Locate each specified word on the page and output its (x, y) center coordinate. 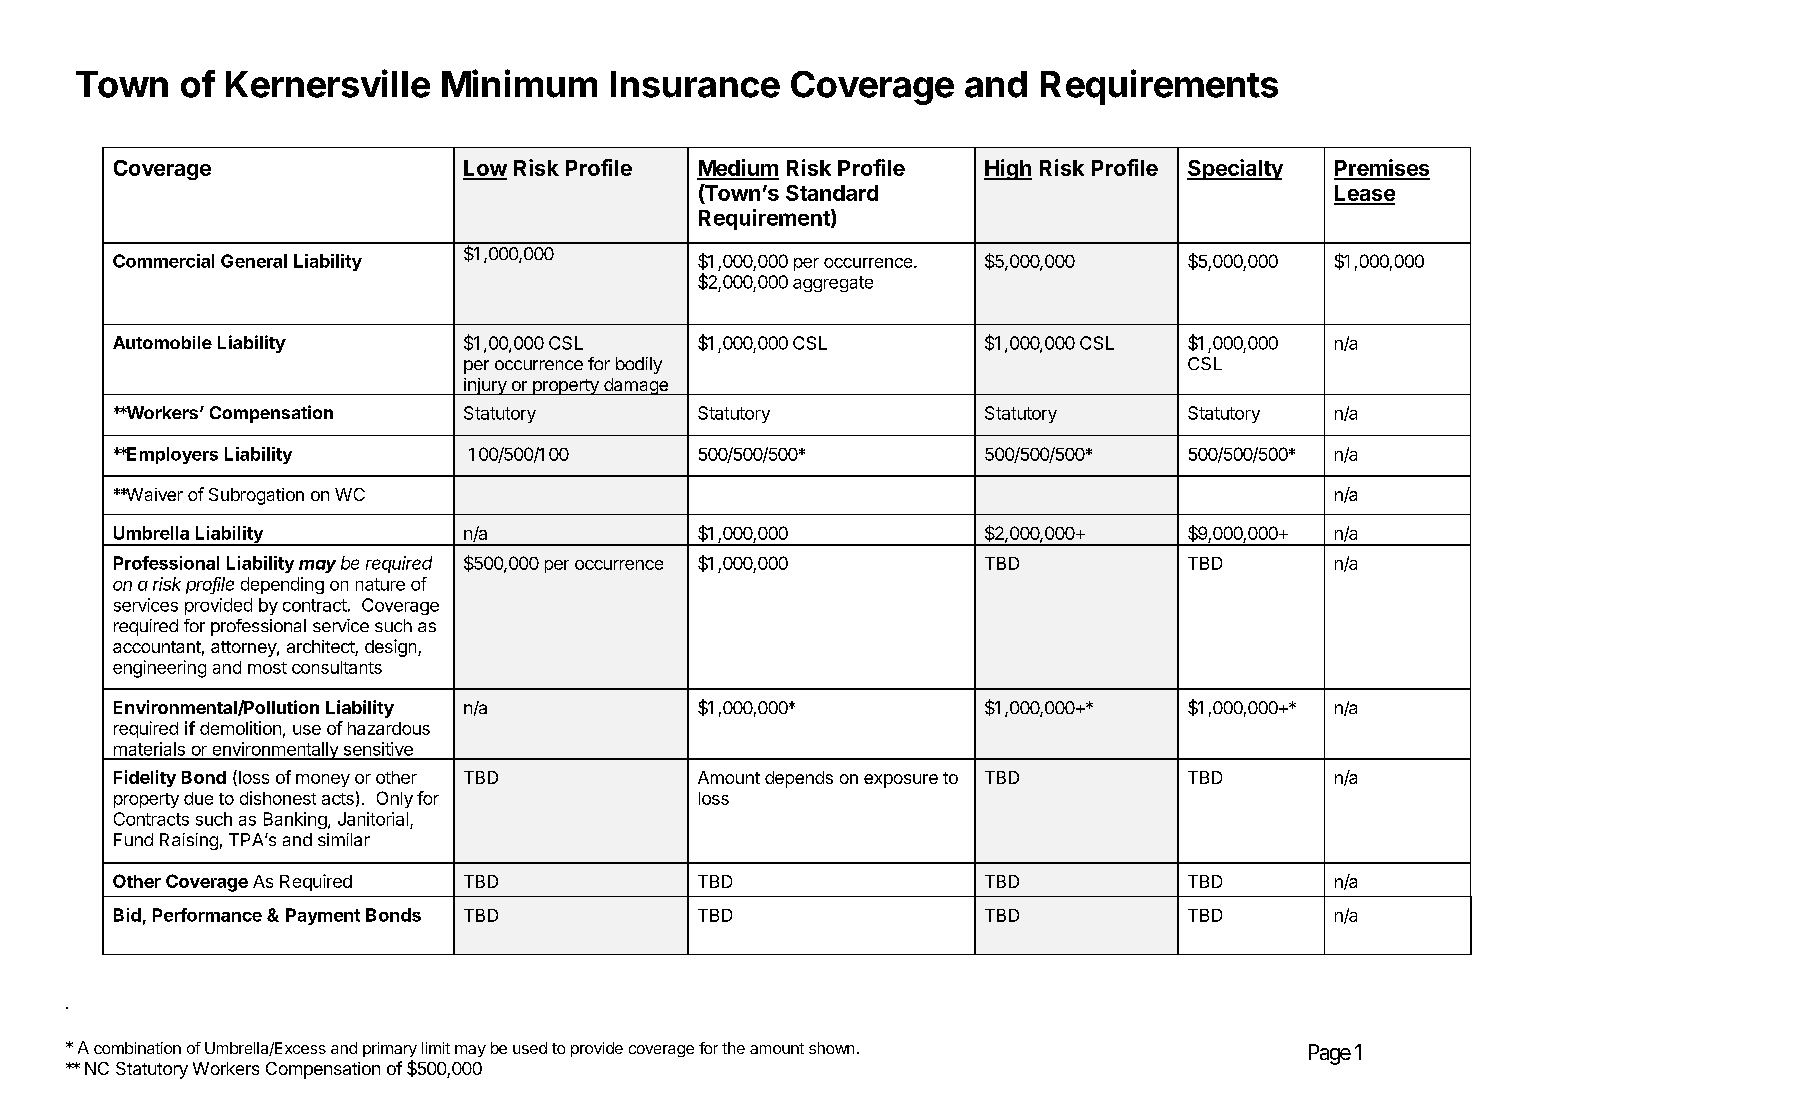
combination (137, 1048)
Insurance (695, 84)
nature (380, 584)
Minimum (519, 83)
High (1008, 169)
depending (282, 585)
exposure (901, 781)
